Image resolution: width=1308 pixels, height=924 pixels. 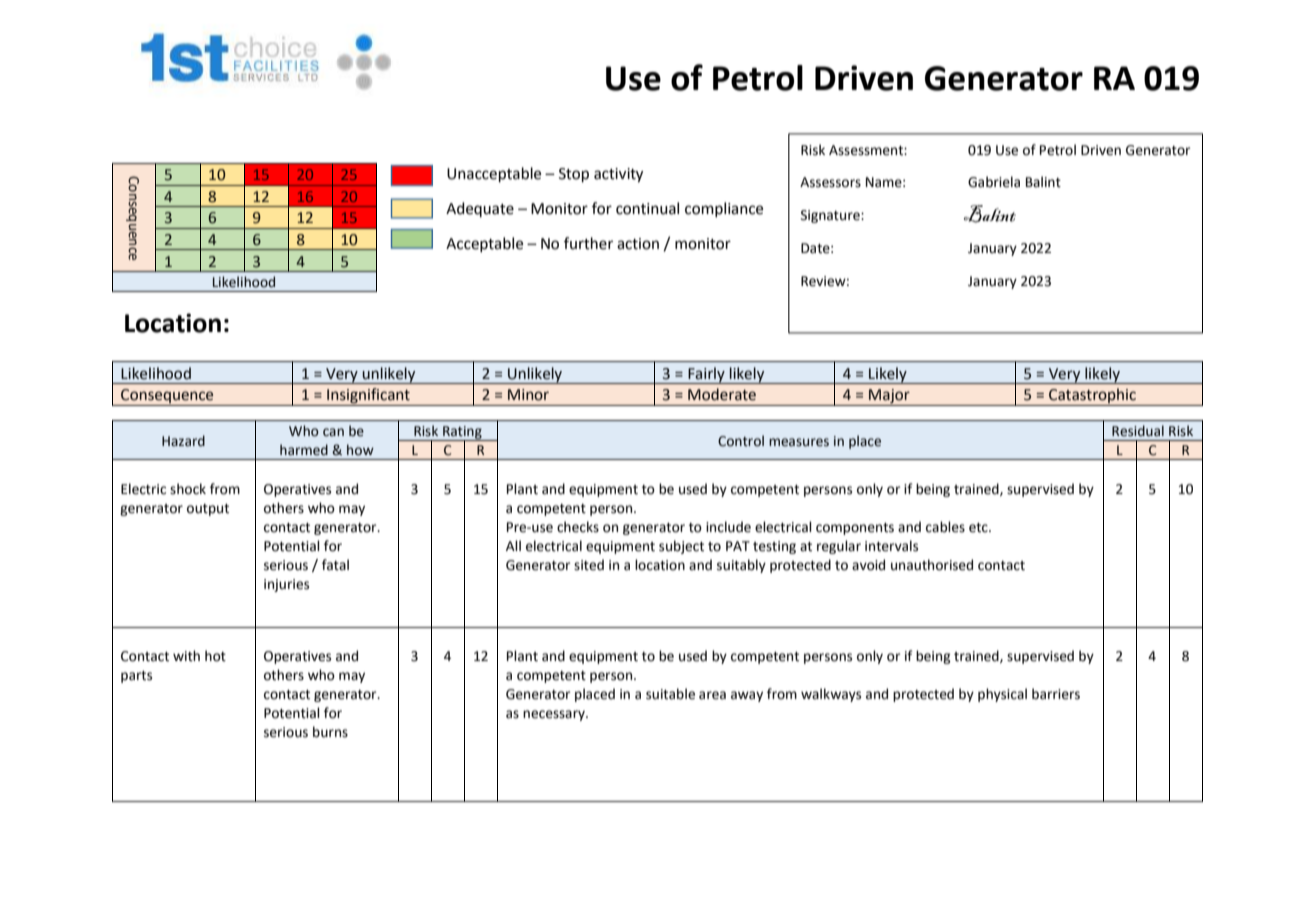 I want to click on burns, so click(x=330, y=732).
